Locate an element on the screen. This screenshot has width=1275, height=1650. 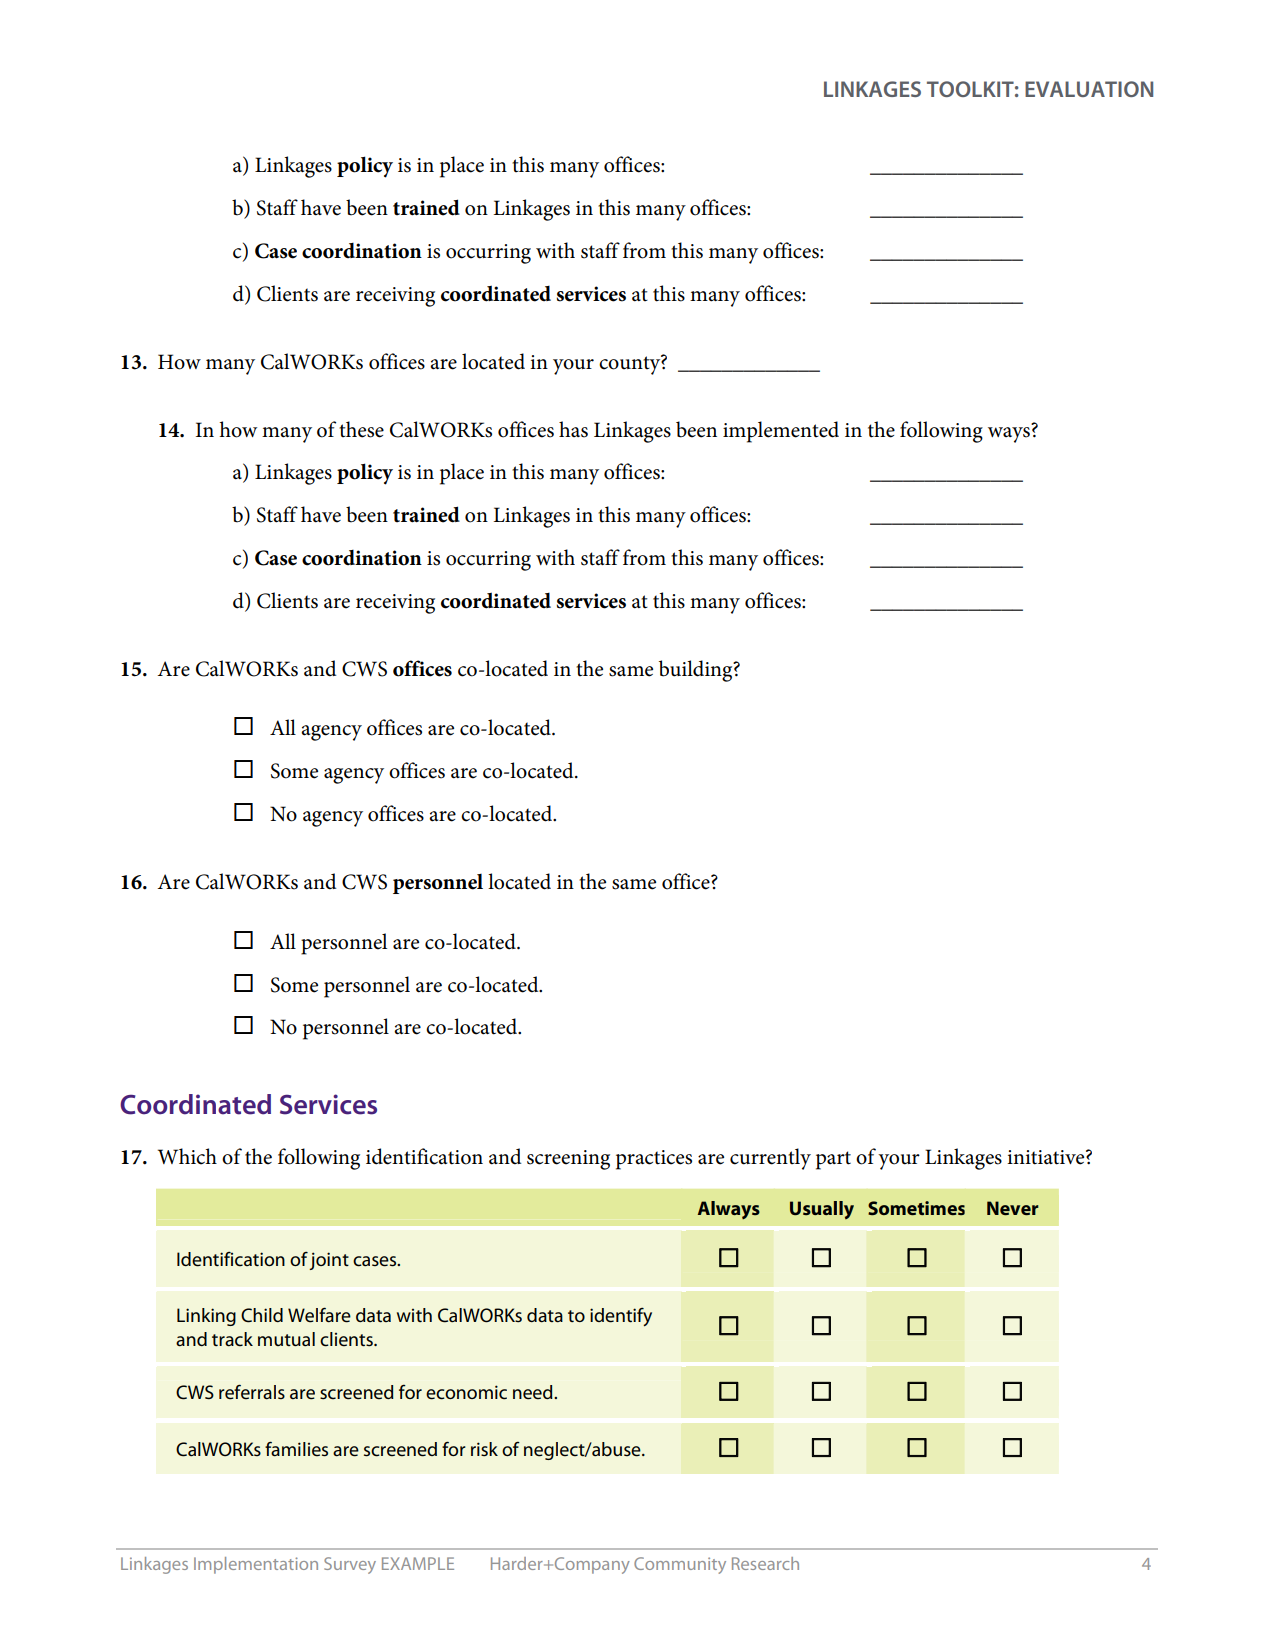
Implementation is located at coordinates (256, 1565).
